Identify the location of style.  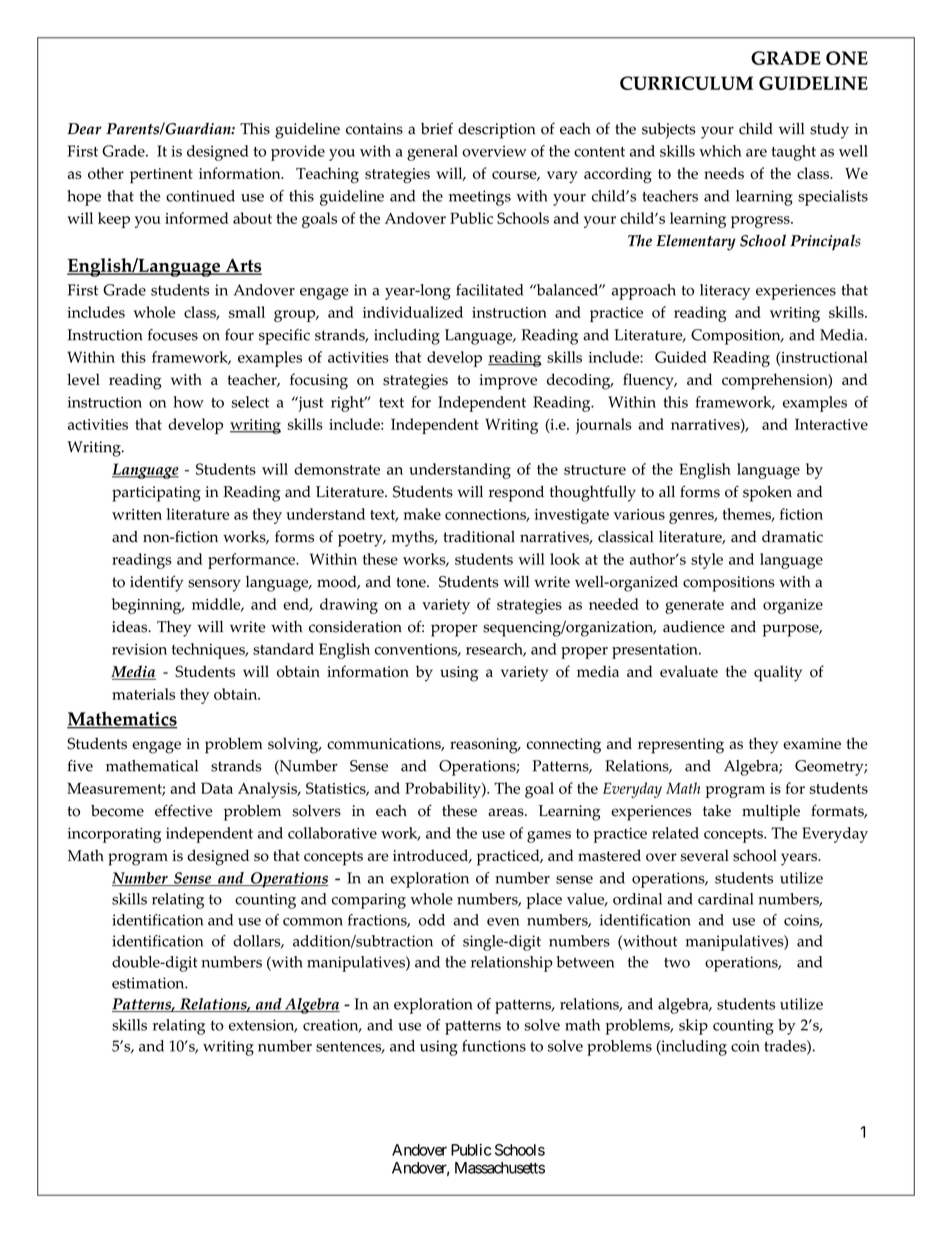
(707, 561).
